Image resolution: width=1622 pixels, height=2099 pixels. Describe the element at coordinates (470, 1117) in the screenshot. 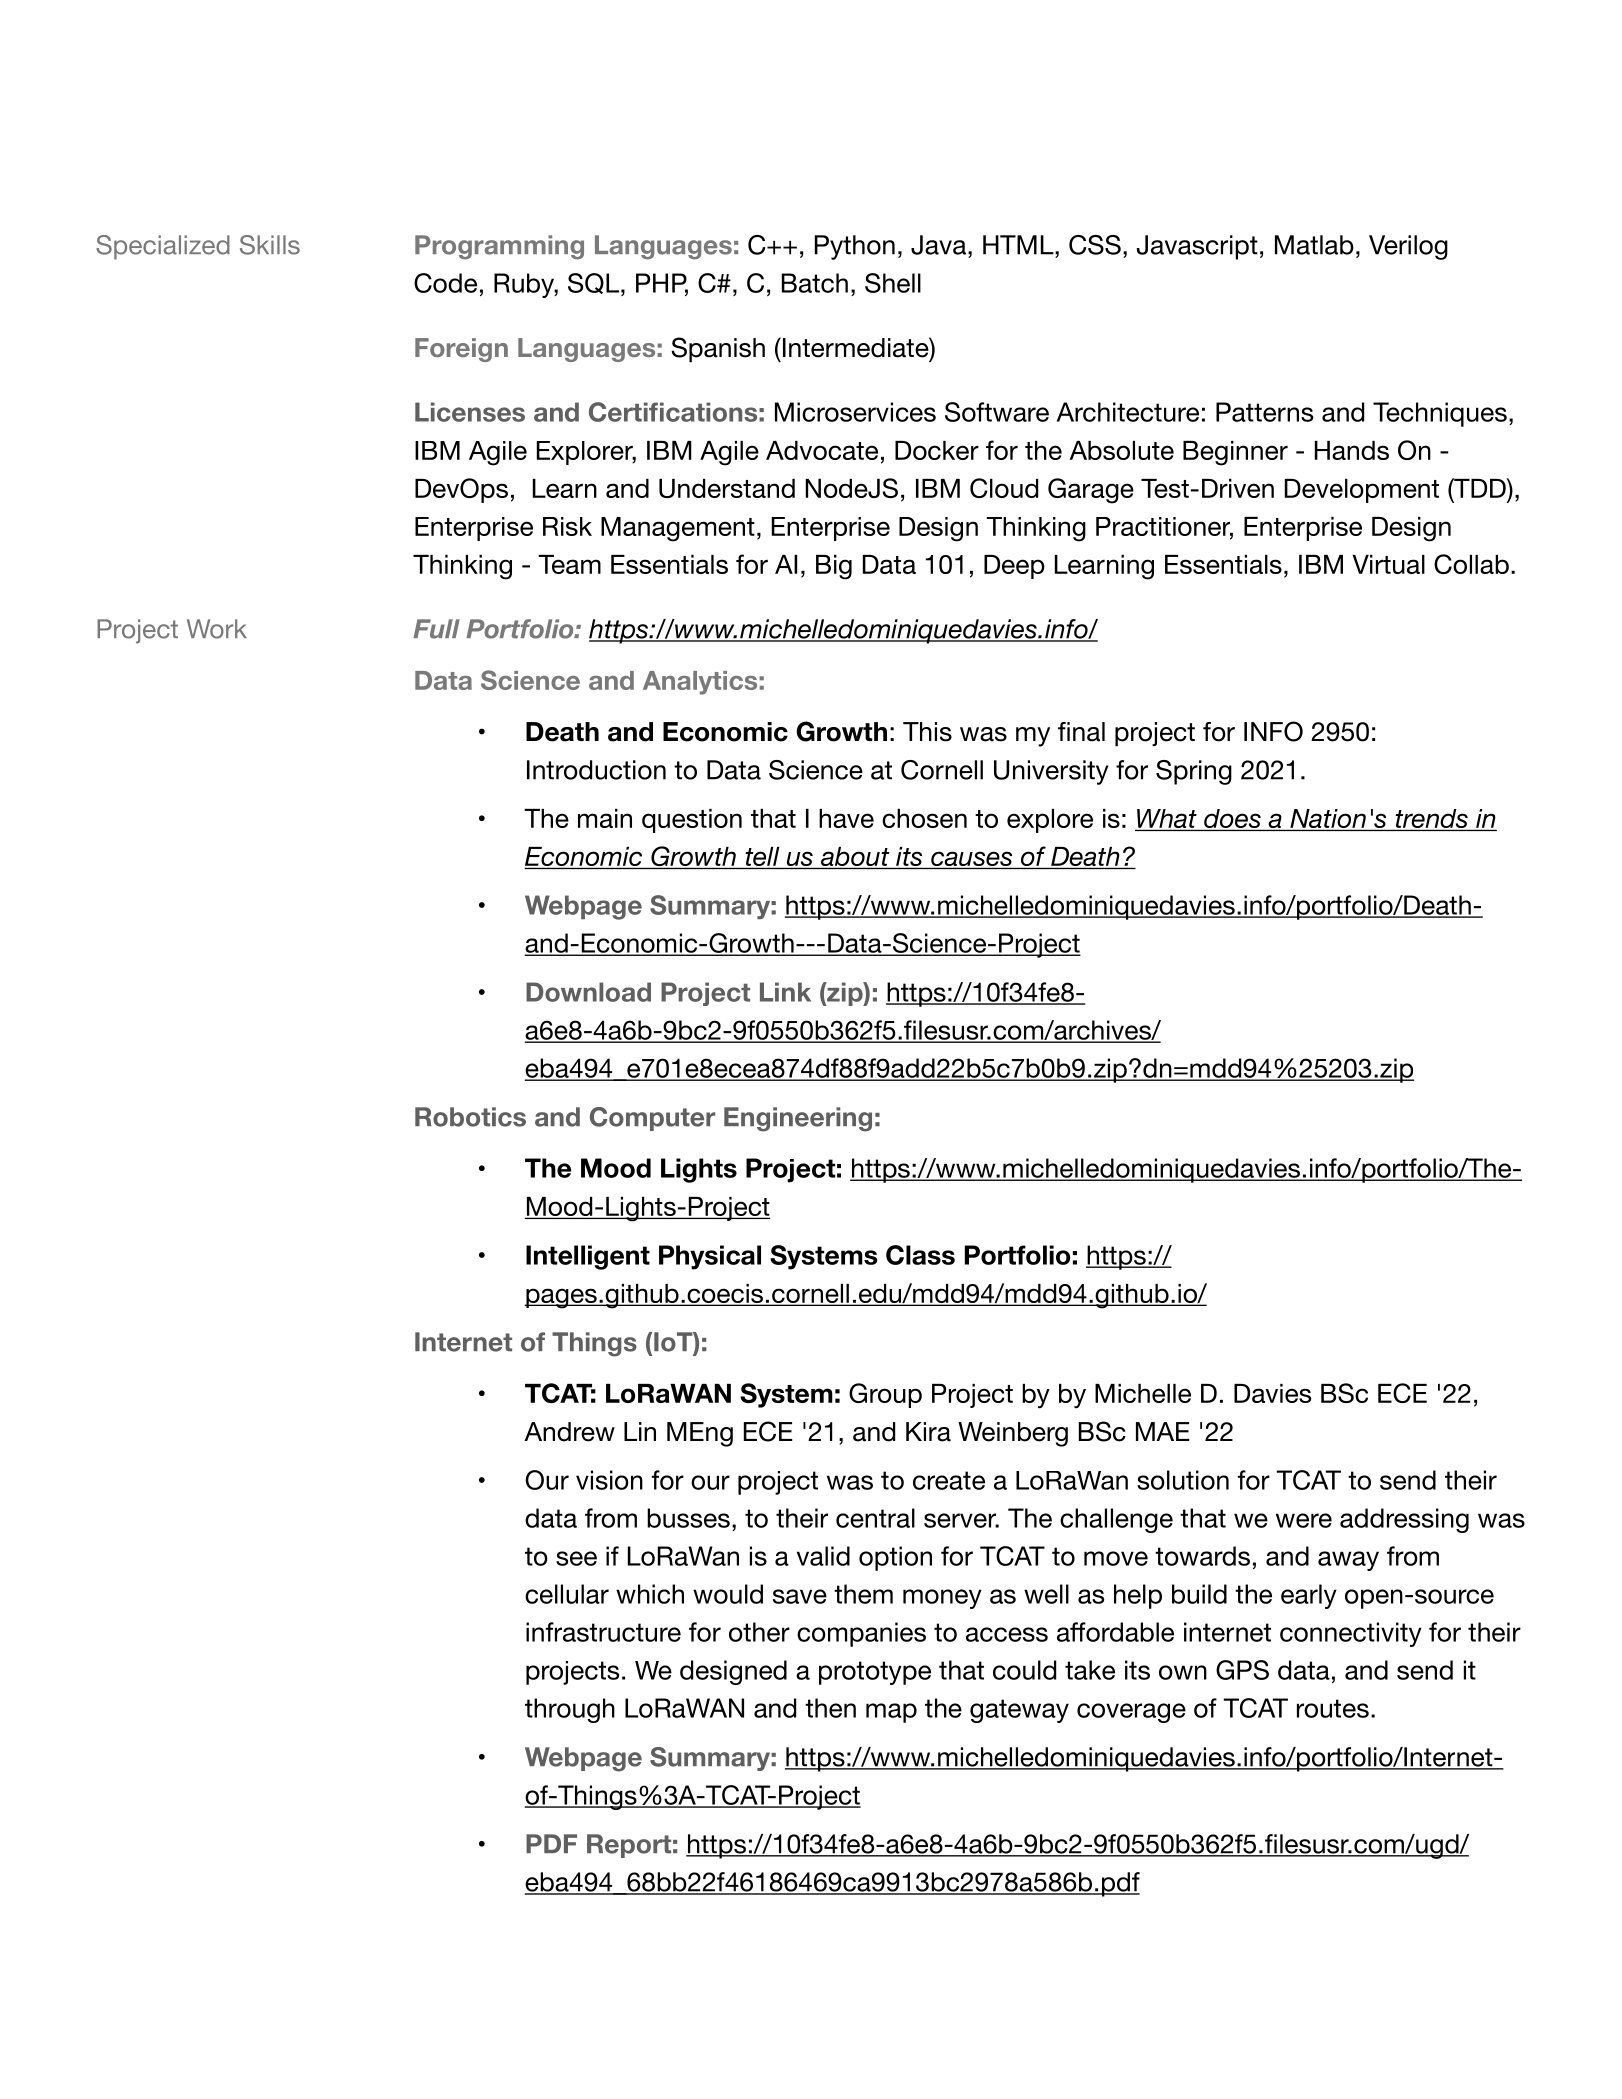

I see `Robotics` at that location.
